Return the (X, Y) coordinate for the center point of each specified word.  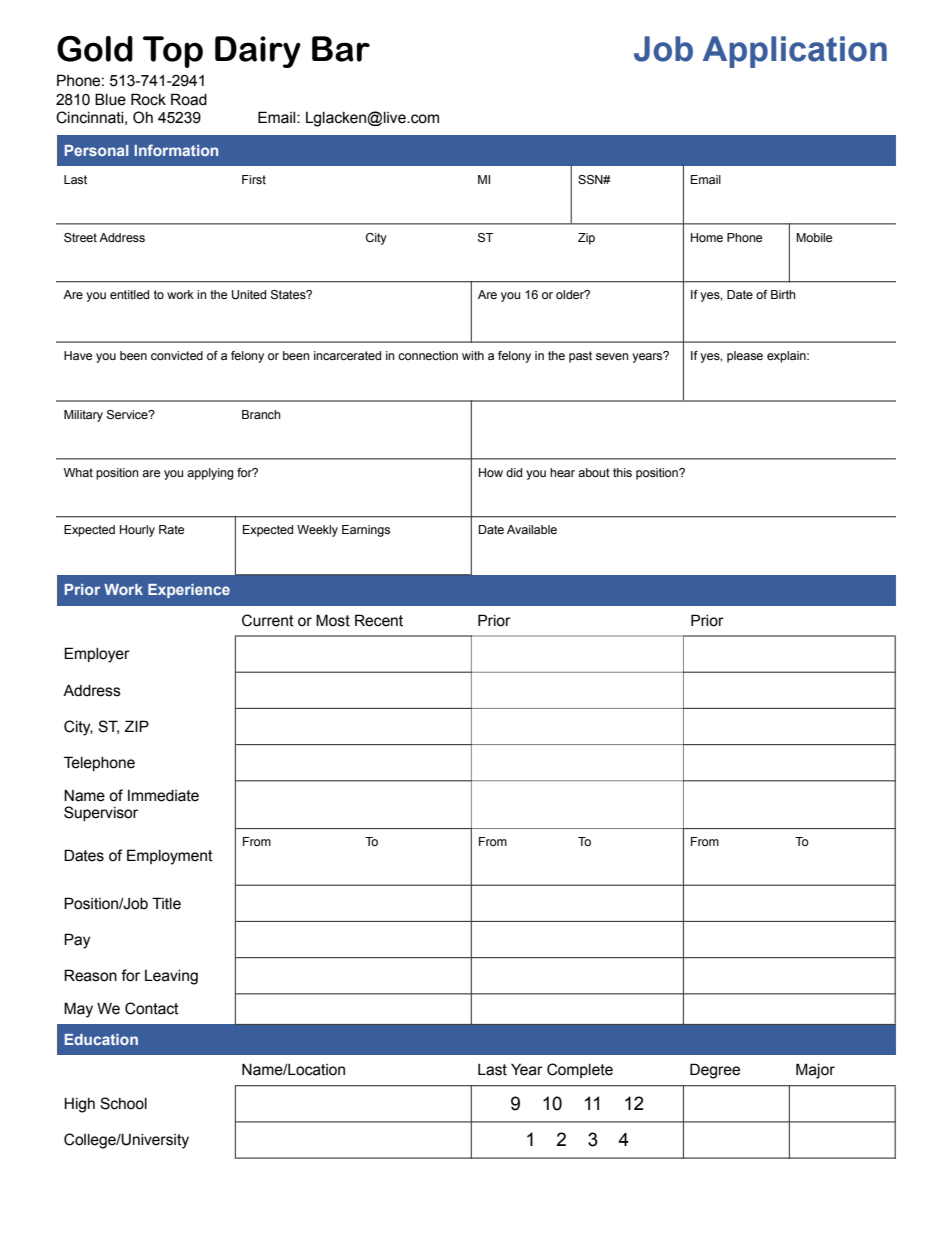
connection (428, 355)
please (745, 357)
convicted (177, 355)
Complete (580, 1070)
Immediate (163, 796)
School (123, 1103)
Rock (148, 99)
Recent (379, 620)
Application (795, 52)
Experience (189, 591)
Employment (170, 857)
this (622, 472)
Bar (341, 49)
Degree (715, 1071)
